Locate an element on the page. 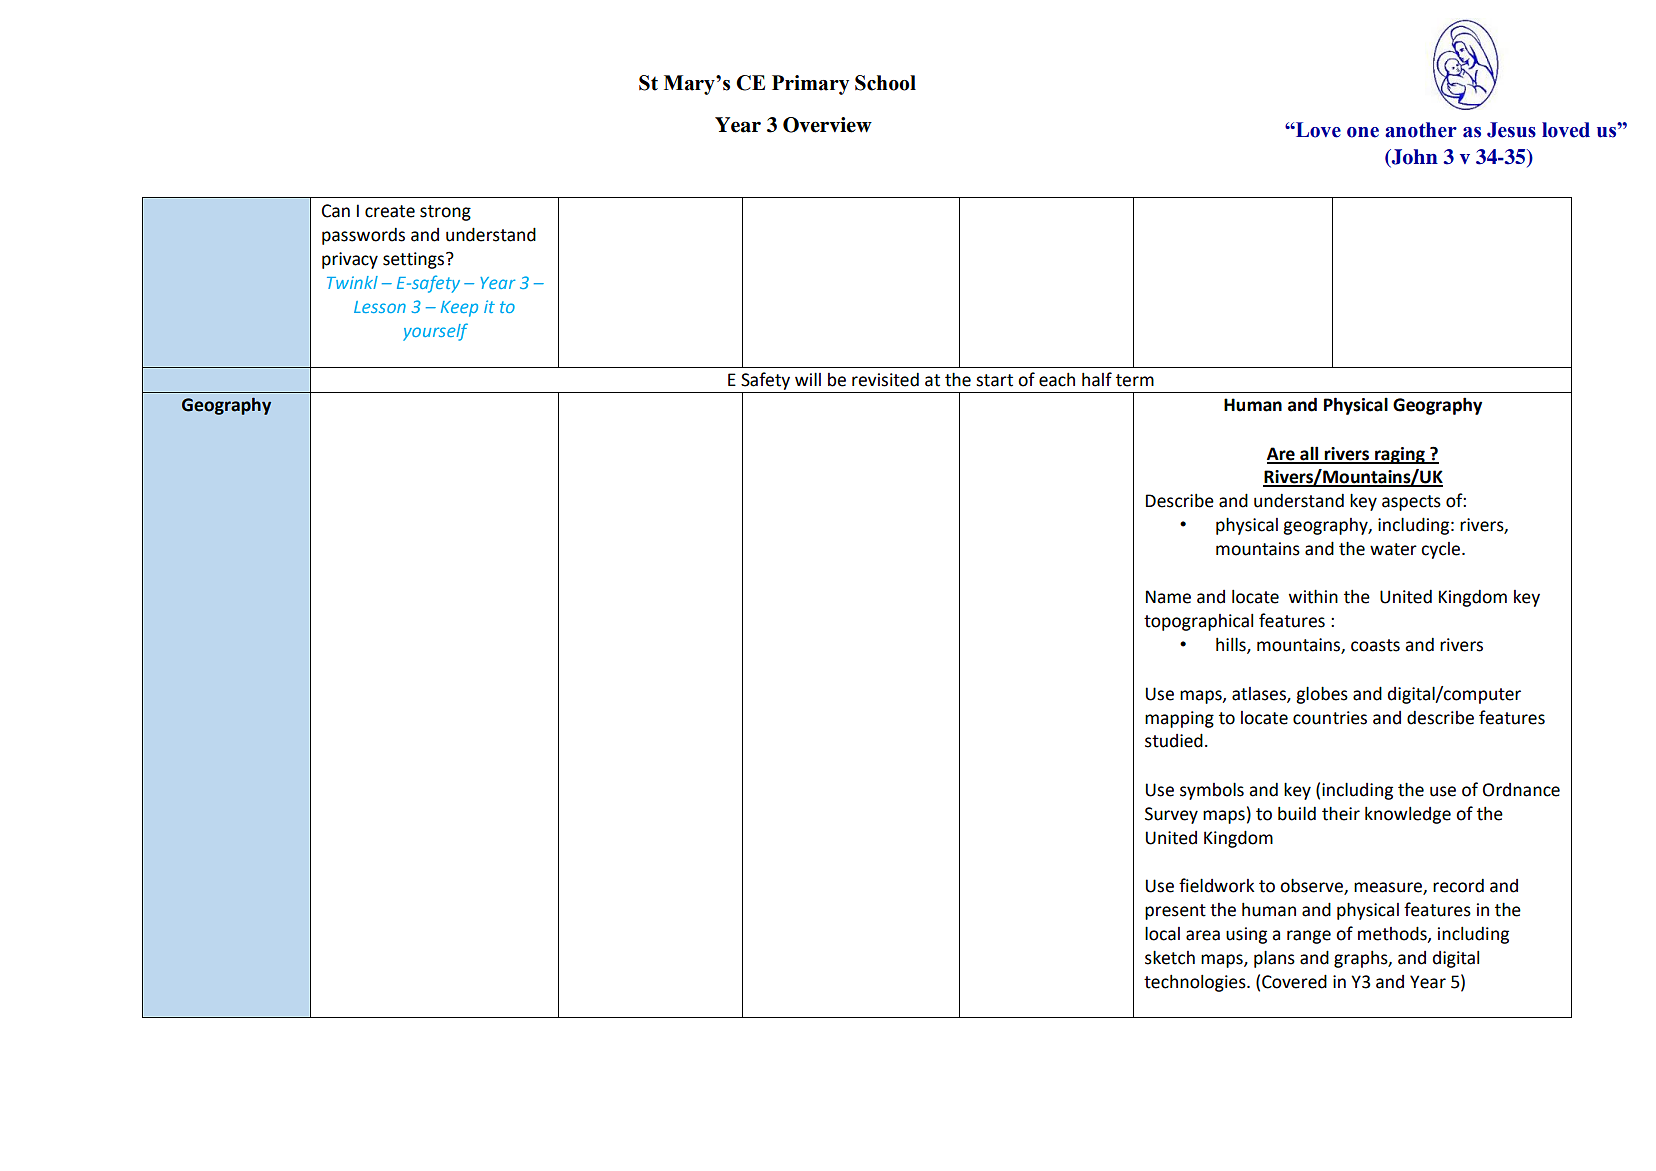 This page has height=1171, width=1656. yourself is located at coordinates (435, 332).
